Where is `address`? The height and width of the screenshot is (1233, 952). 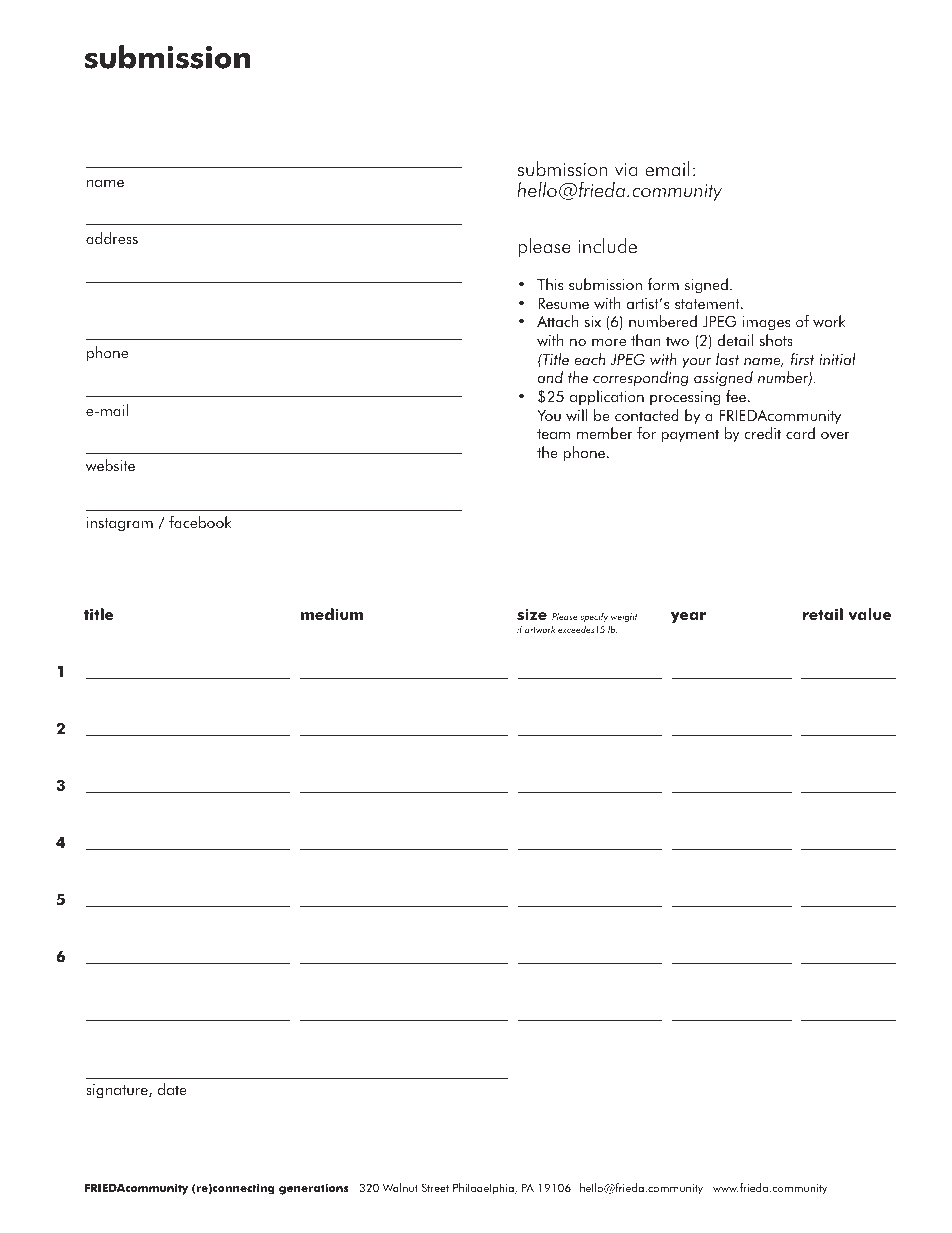
address is located at coordinates (112, 238).
